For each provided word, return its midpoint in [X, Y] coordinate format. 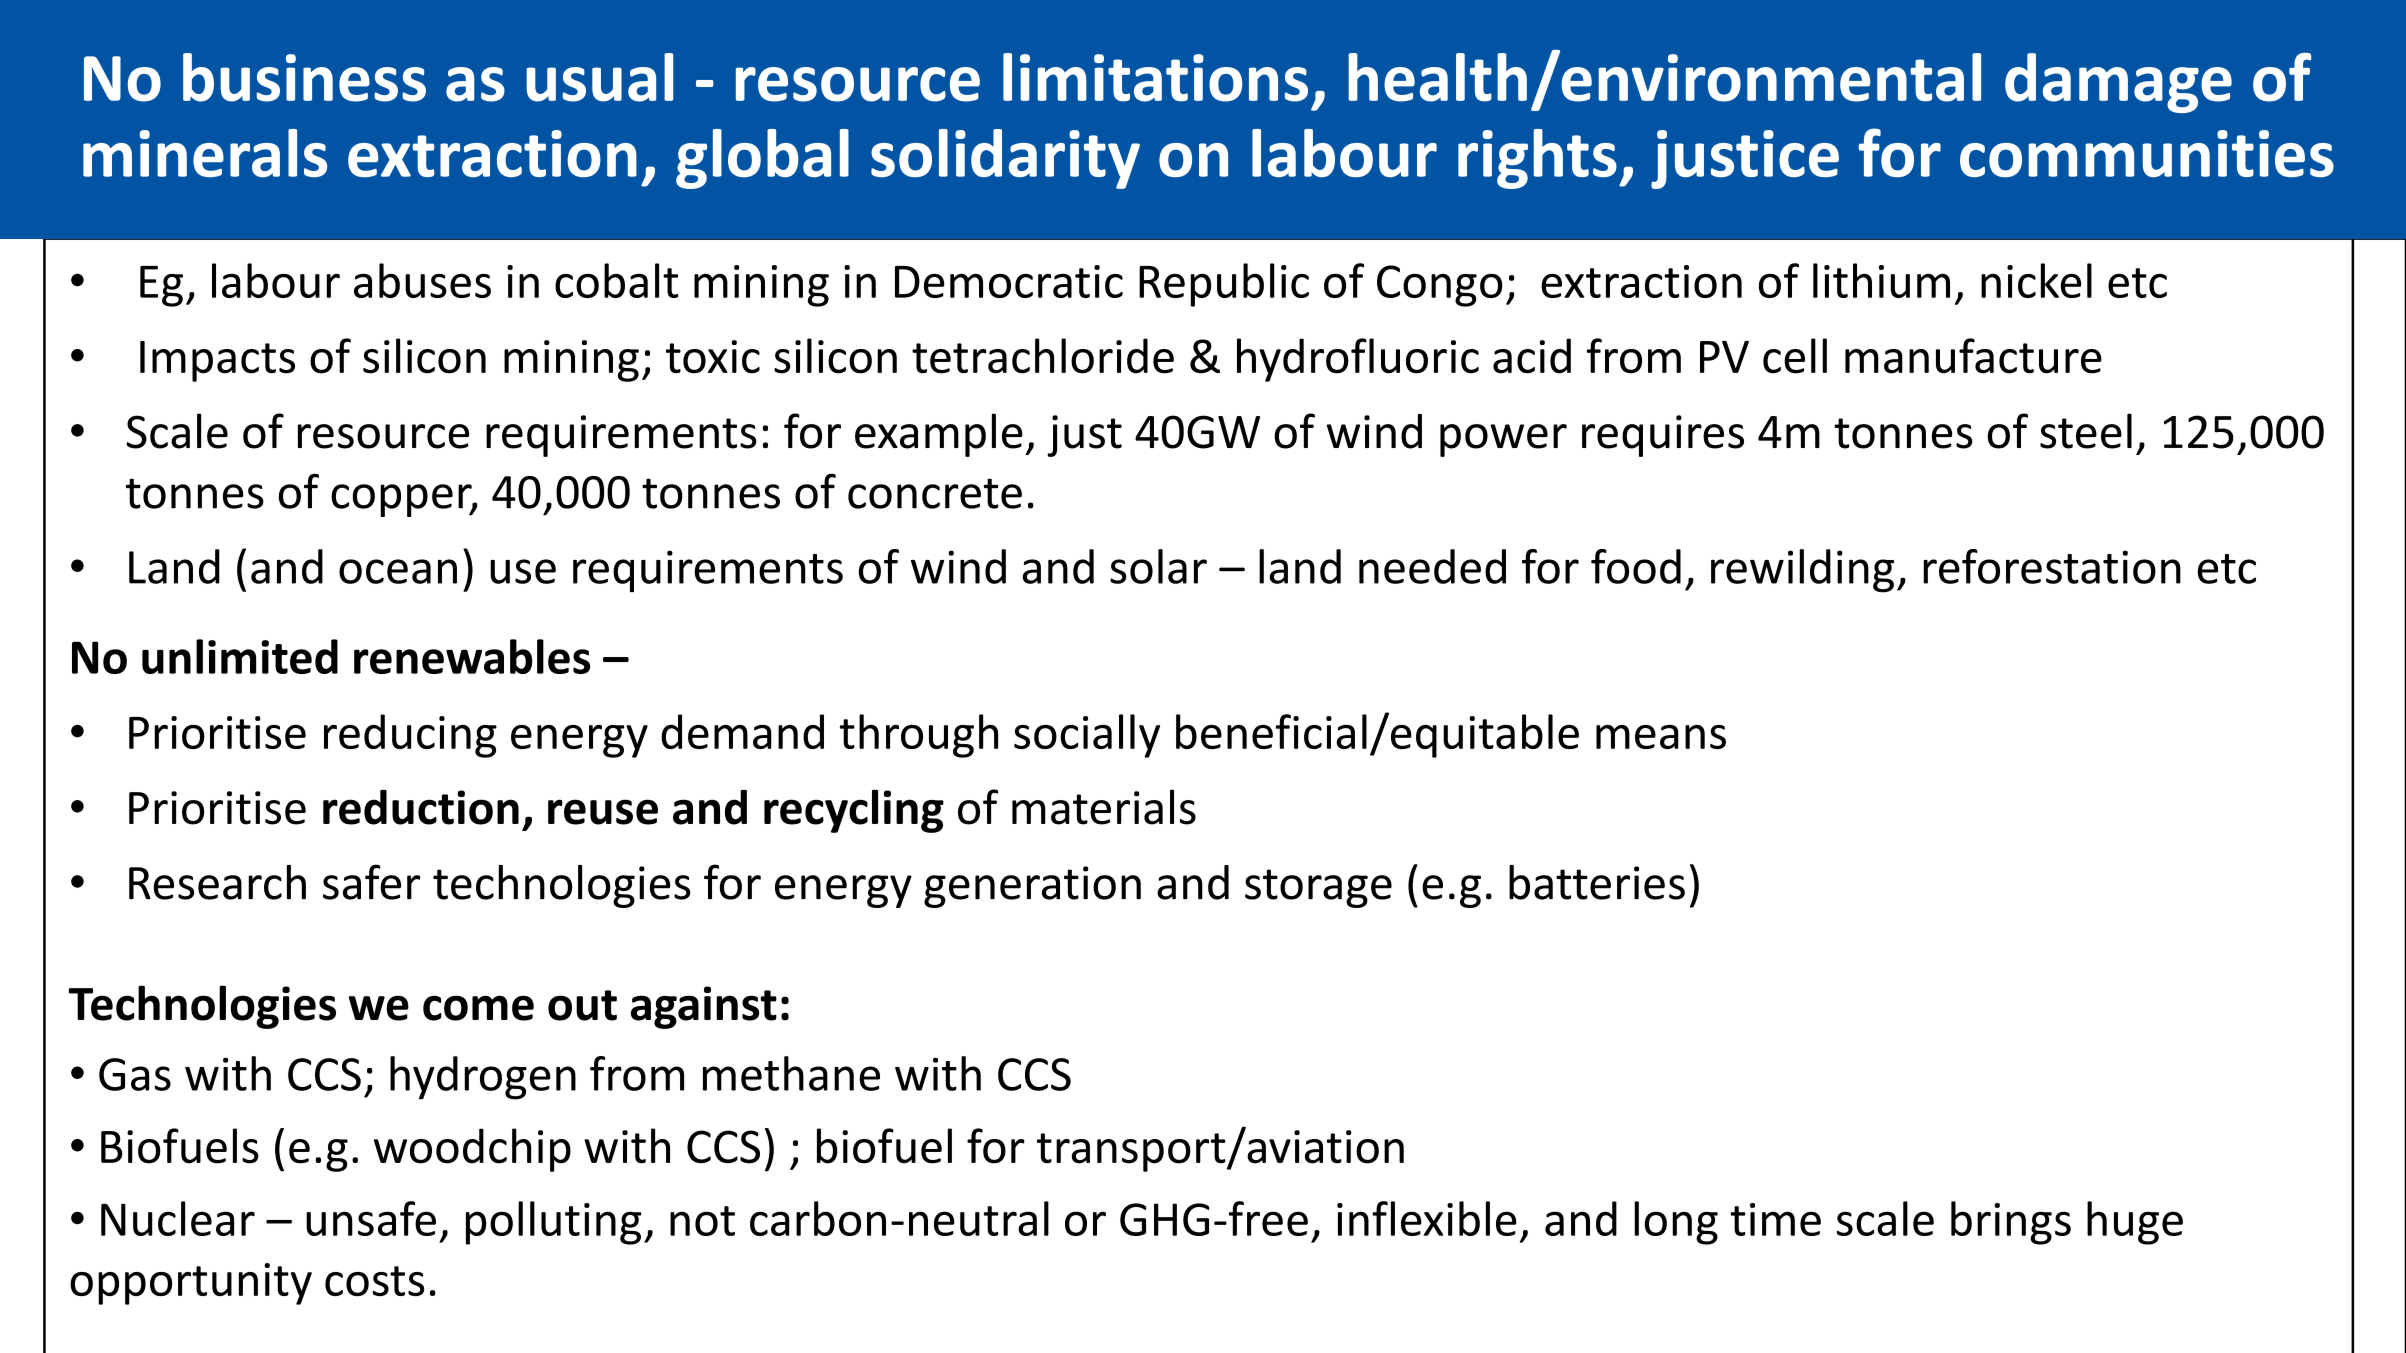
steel [2086, 431]
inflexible [1427, 1218]
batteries [1597, 882]
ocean [398, 571]
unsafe [371, 1218]
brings [2011, 1223]
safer [371, 882]
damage [2118, 83]
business [304, 77]
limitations [1155, 77]
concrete [935, 493]
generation [1032, 887]
